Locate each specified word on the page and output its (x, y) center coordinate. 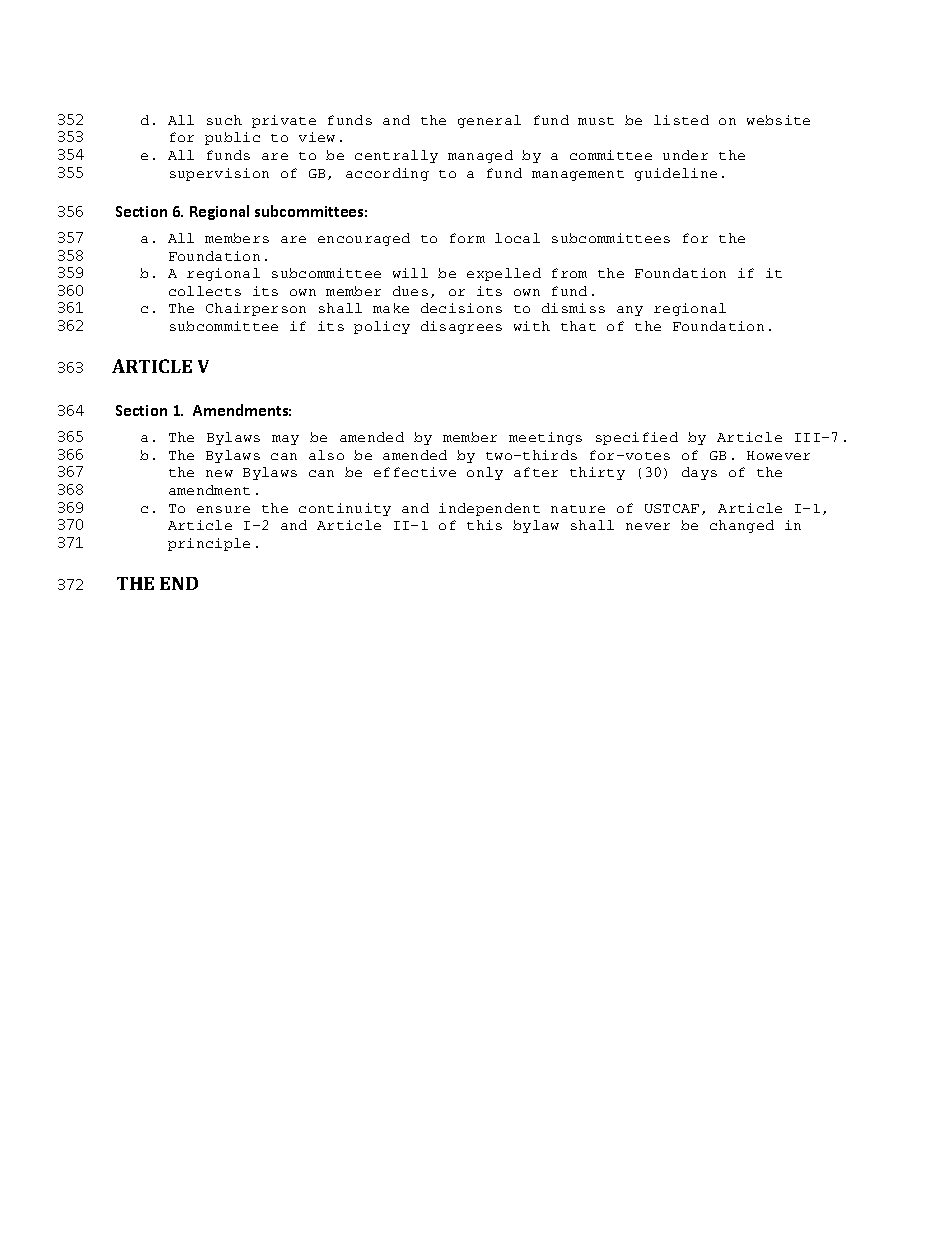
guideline (676, 174)
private (284, 121)
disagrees (461, 327)
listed (681, 120)
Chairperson (256, 309)
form (467, 238)
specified (637, 438)
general (489, 121)
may (285, 440)
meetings (545, 438)
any (630, 311)
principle (209, 544)
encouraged (364, 239)
